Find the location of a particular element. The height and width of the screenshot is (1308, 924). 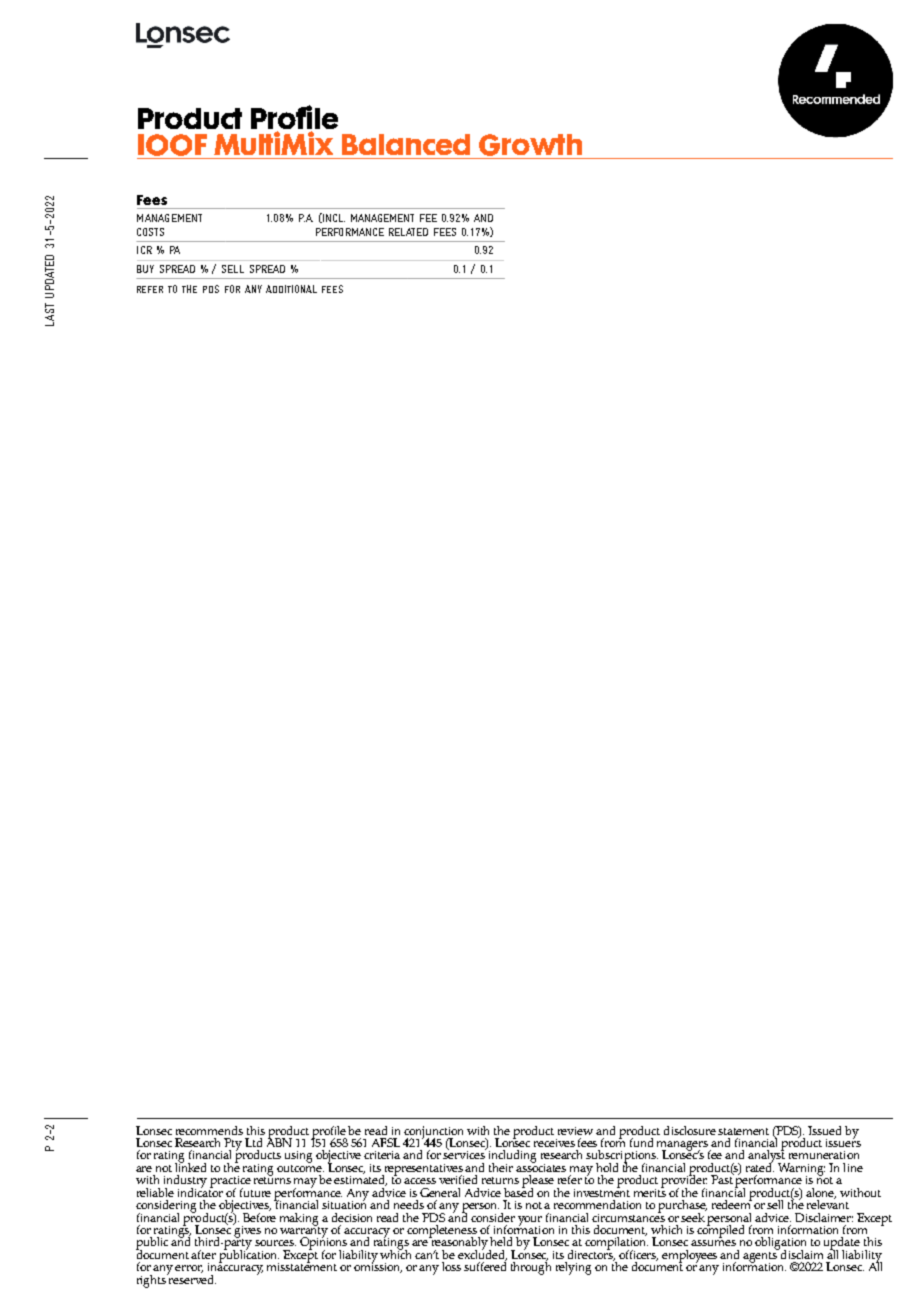

Ltd is located at coordinates (253, 1142).
